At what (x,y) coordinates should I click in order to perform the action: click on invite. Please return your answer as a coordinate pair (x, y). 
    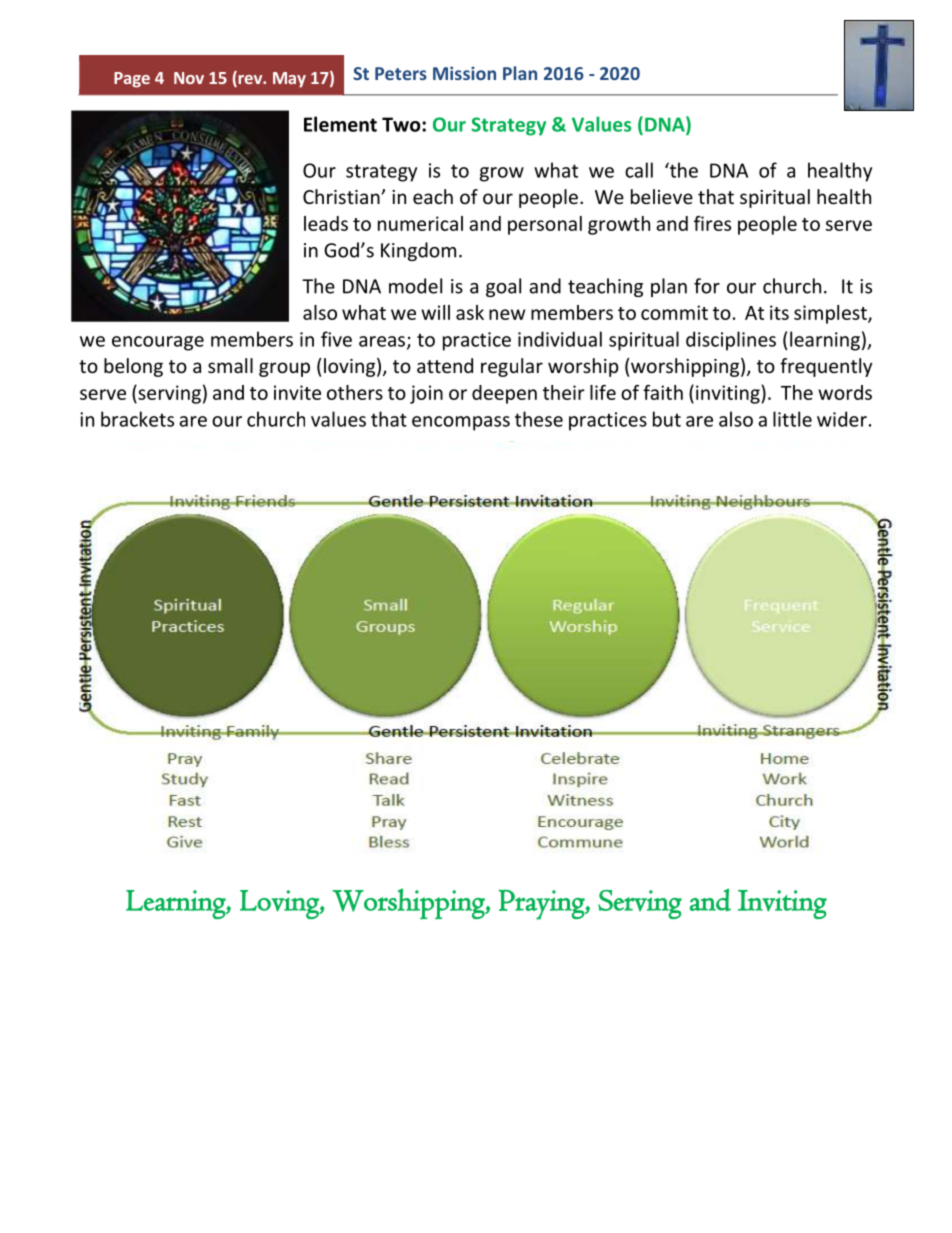
    Looking at the image, I should click on (297, 392).
